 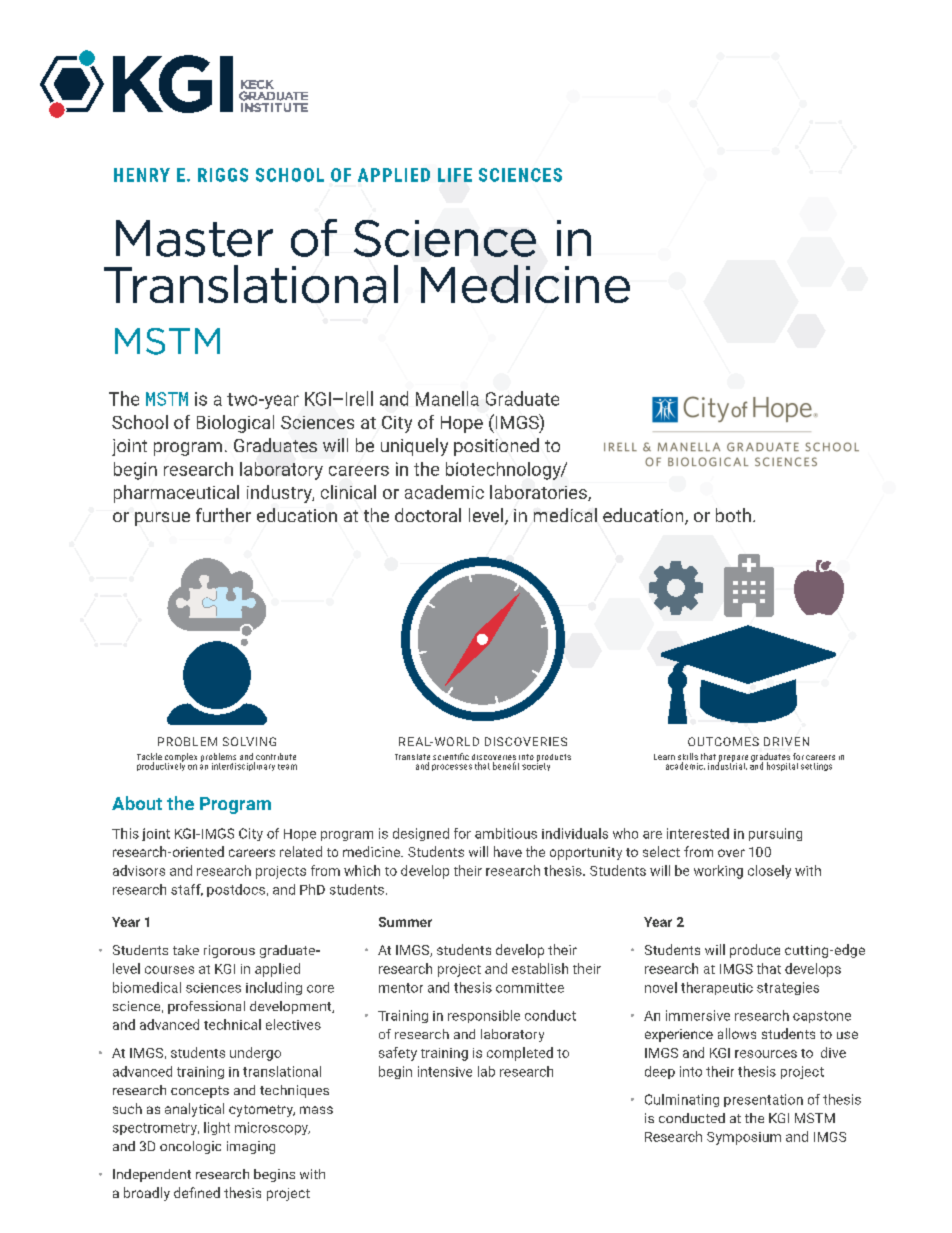 What do you see at coordinates (223, 175) in the screenshot?
I see `RIGGS` at bounding box center [223, 175].
